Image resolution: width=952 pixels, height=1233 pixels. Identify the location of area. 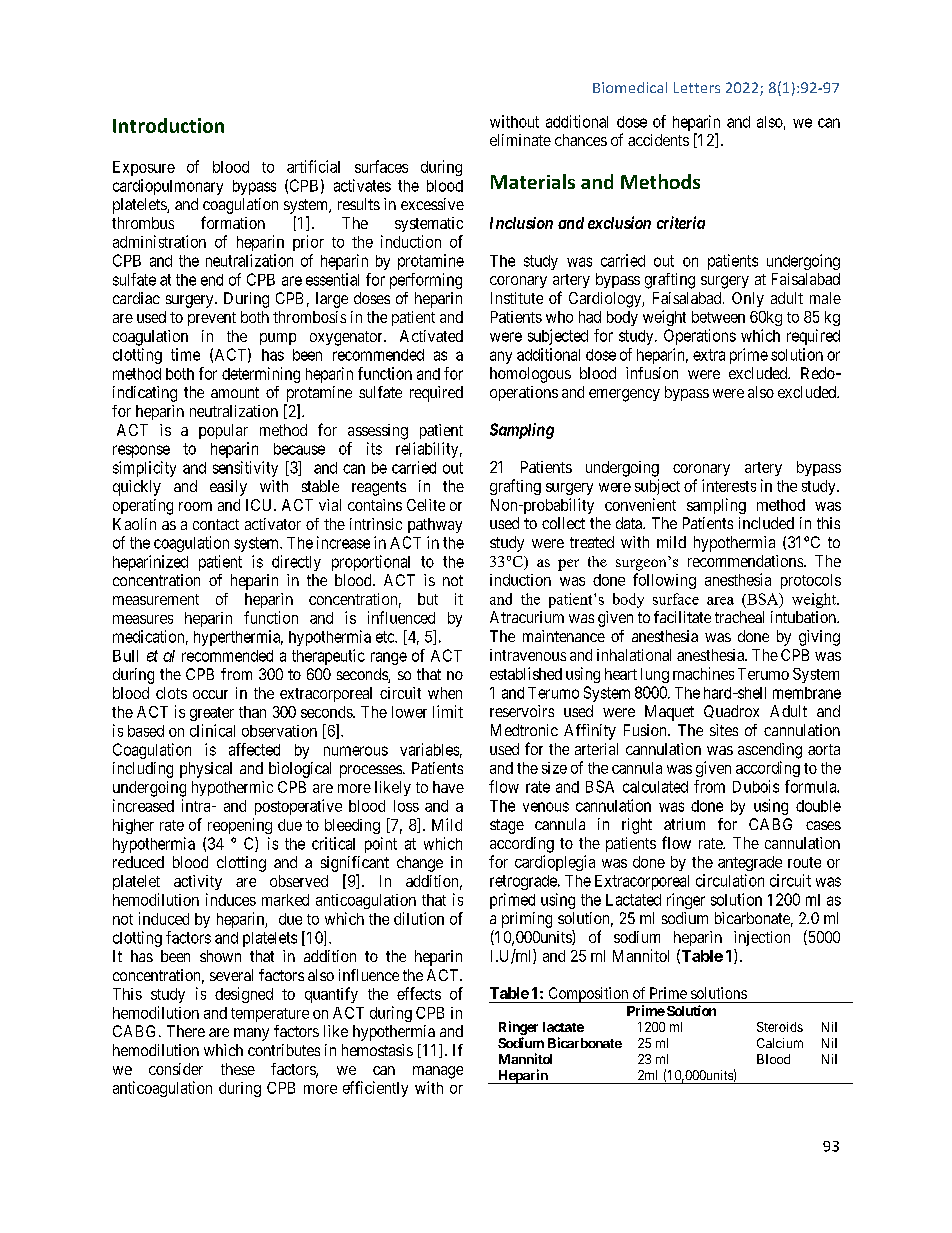
(720, 601).
